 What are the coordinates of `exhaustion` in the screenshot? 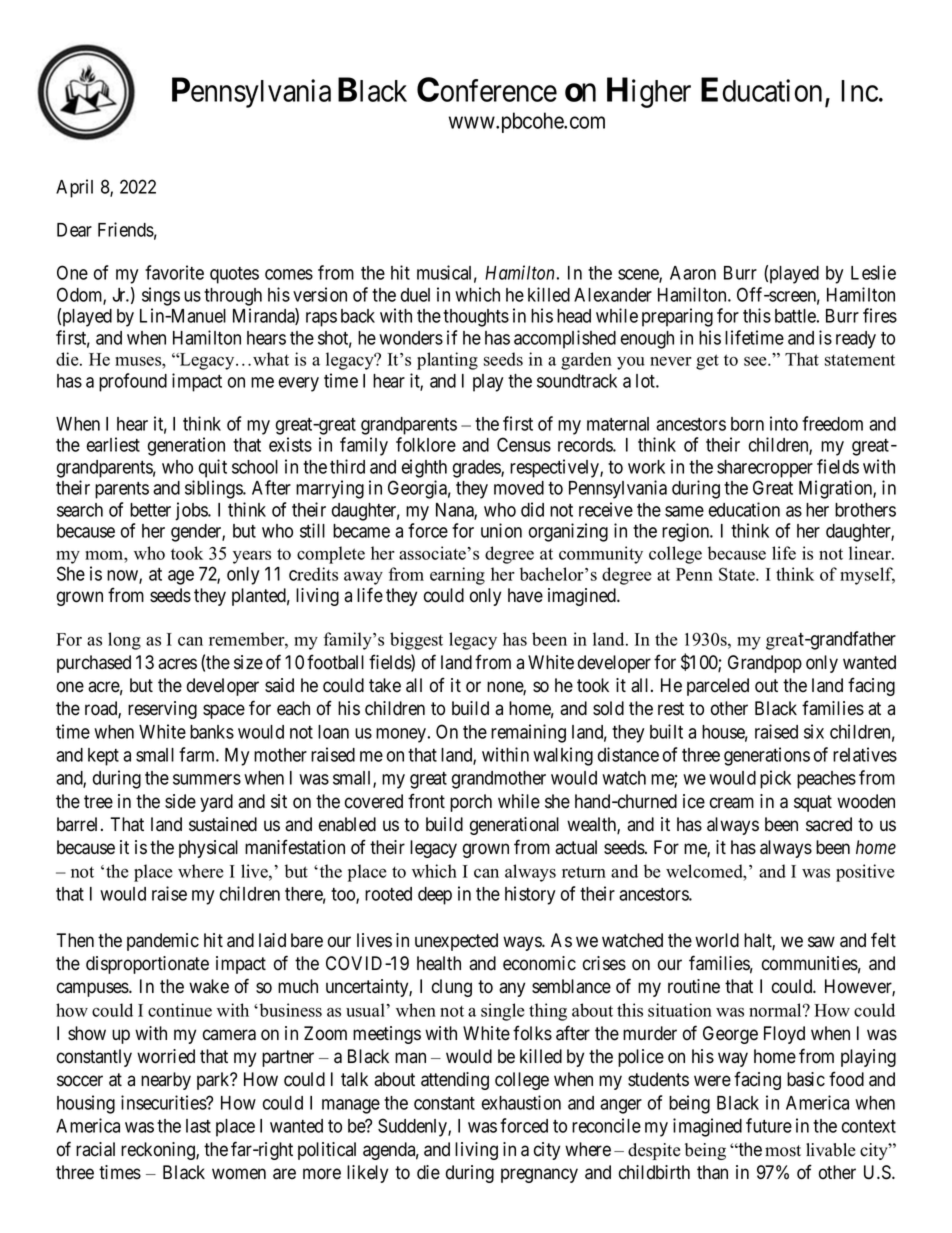 It's located at (521, 1102).
